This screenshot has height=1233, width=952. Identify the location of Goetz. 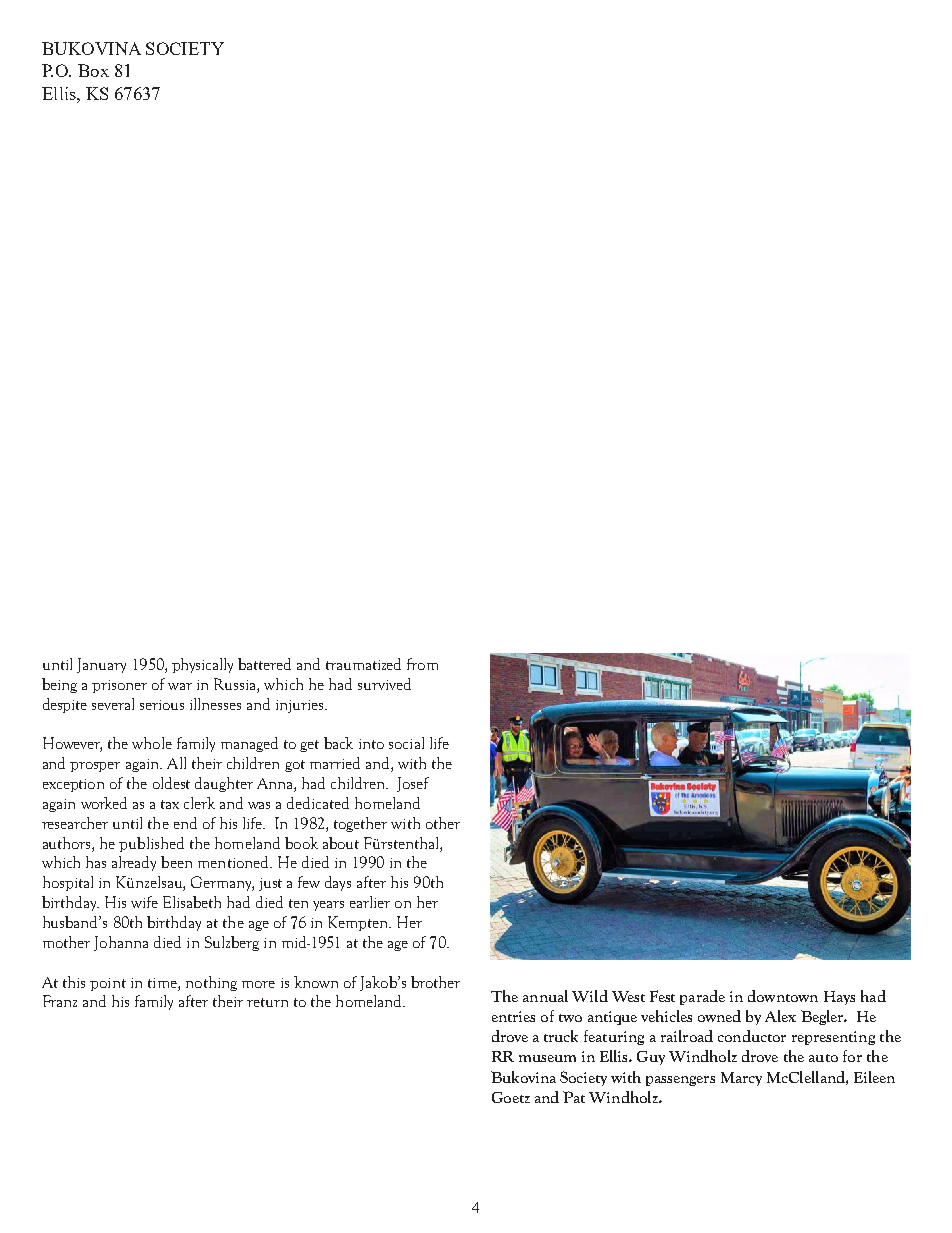
(511, 1097).
